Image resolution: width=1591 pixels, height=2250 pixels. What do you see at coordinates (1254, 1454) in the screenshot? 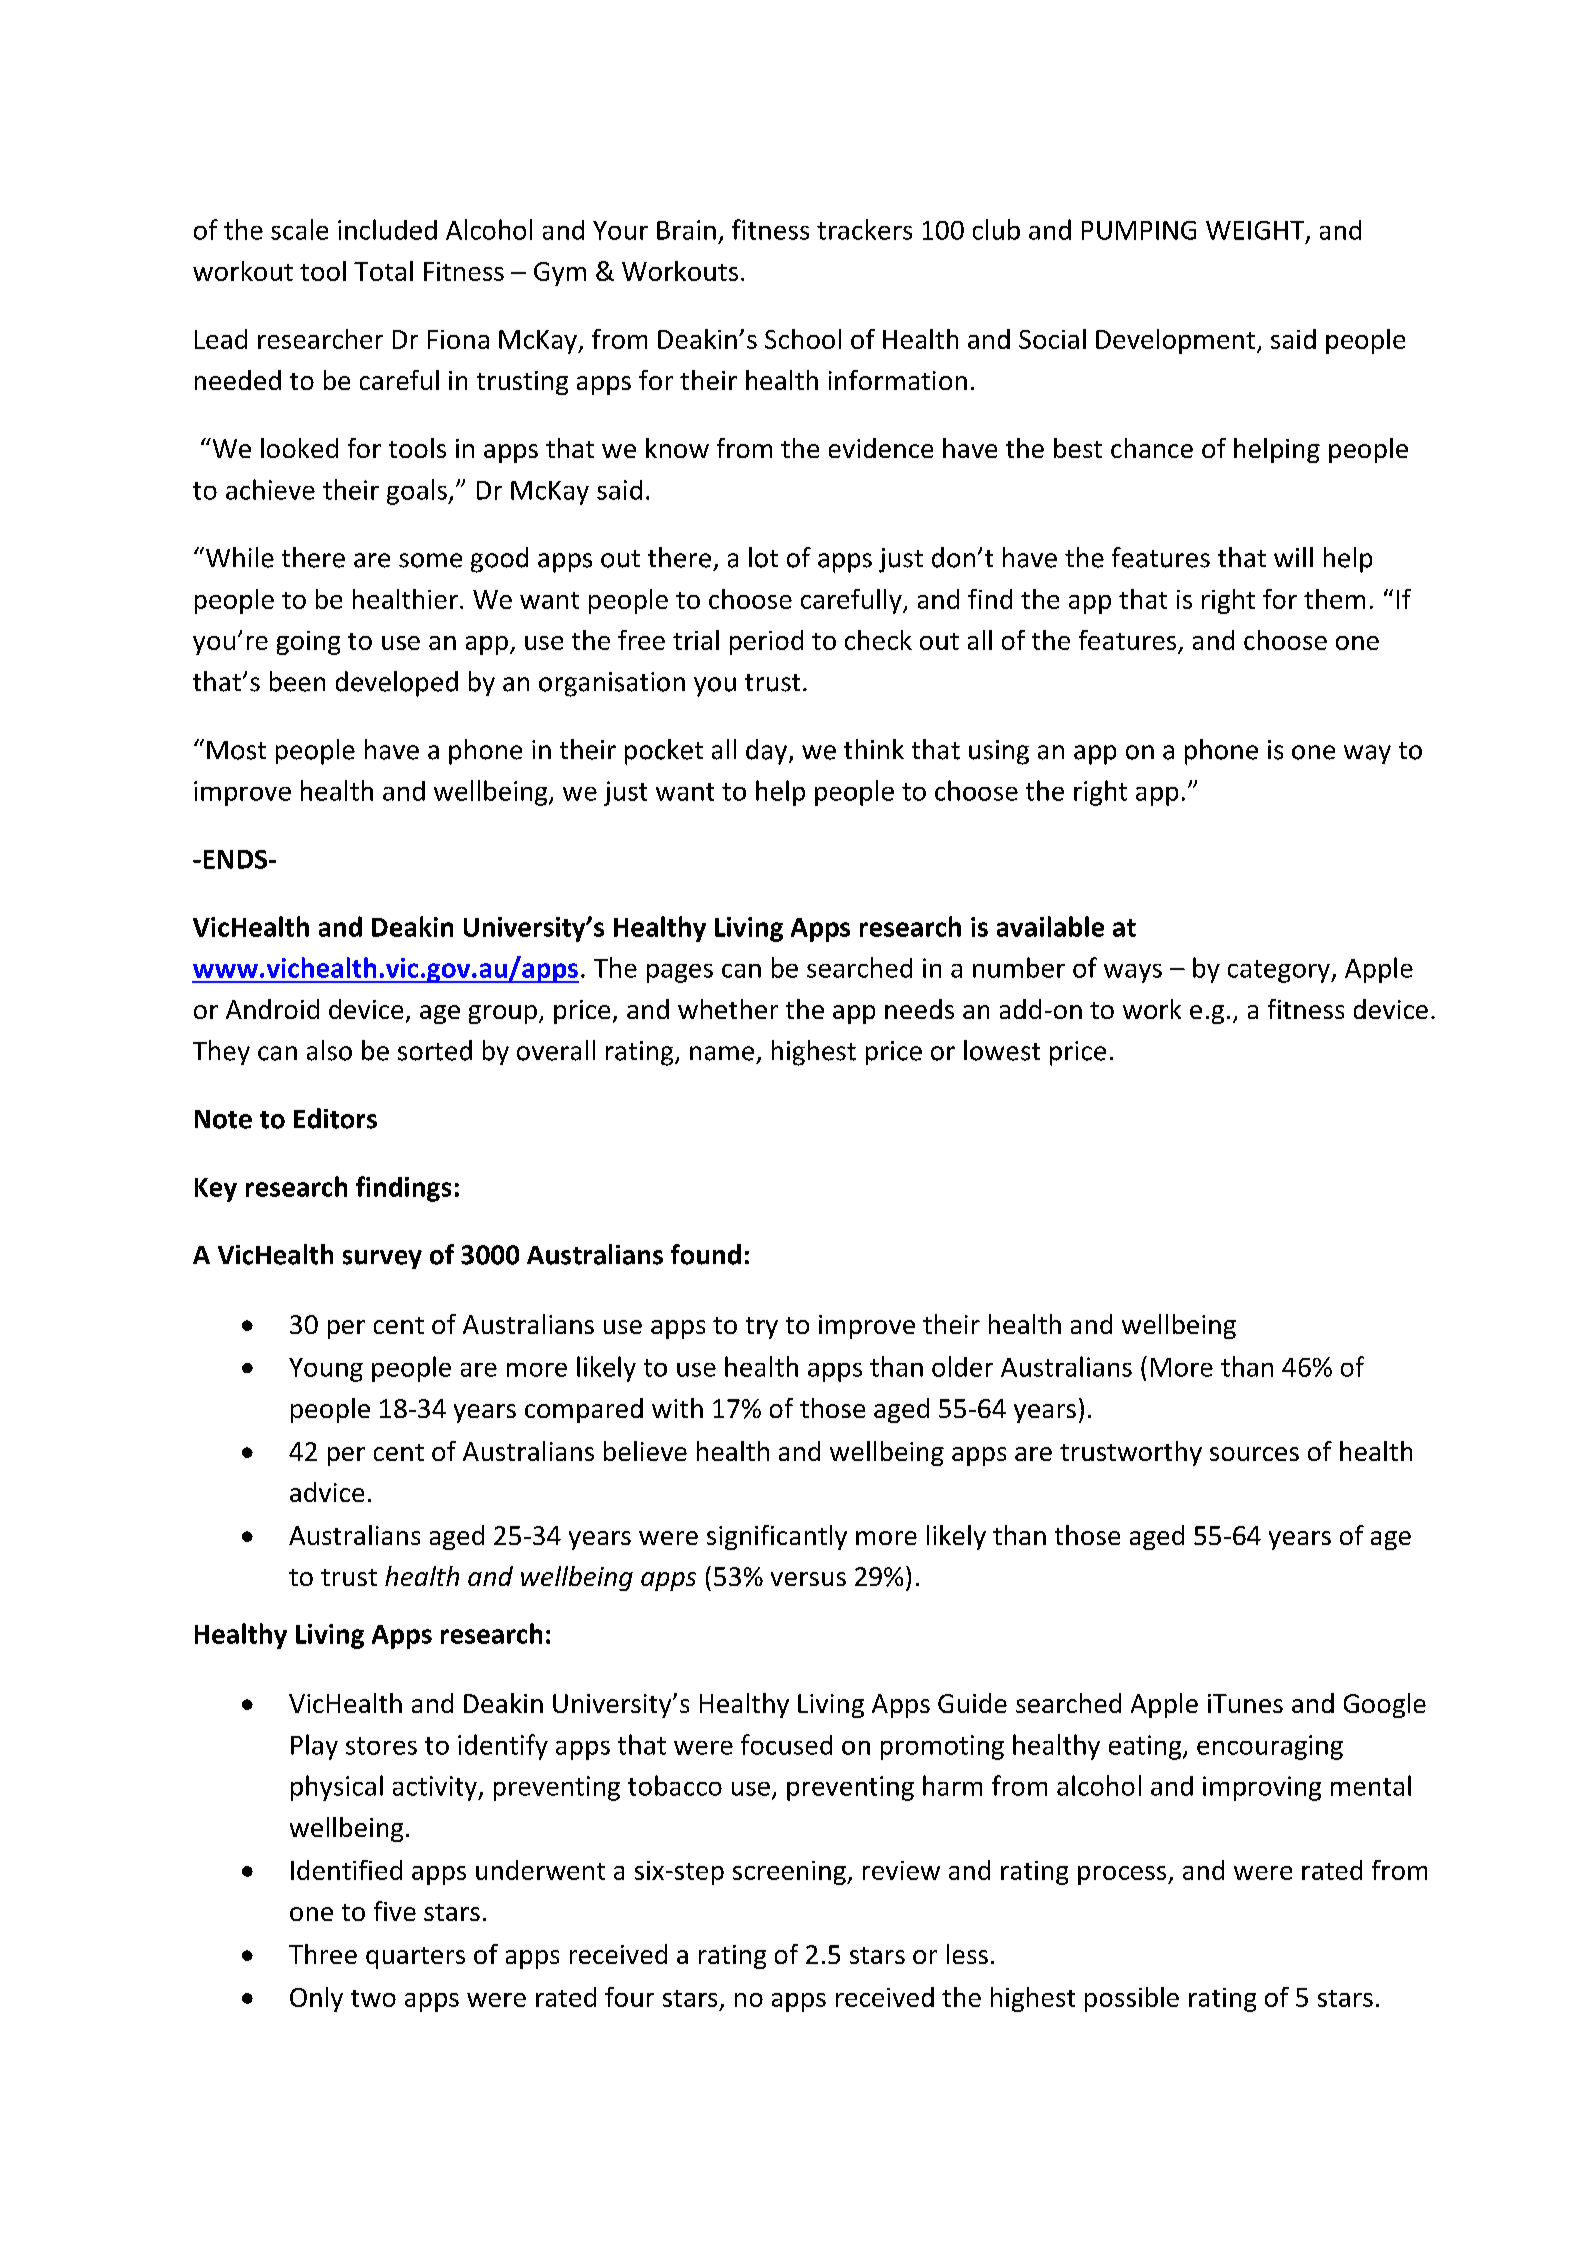
I see `sources` at bounding box center [1254, 1454].
